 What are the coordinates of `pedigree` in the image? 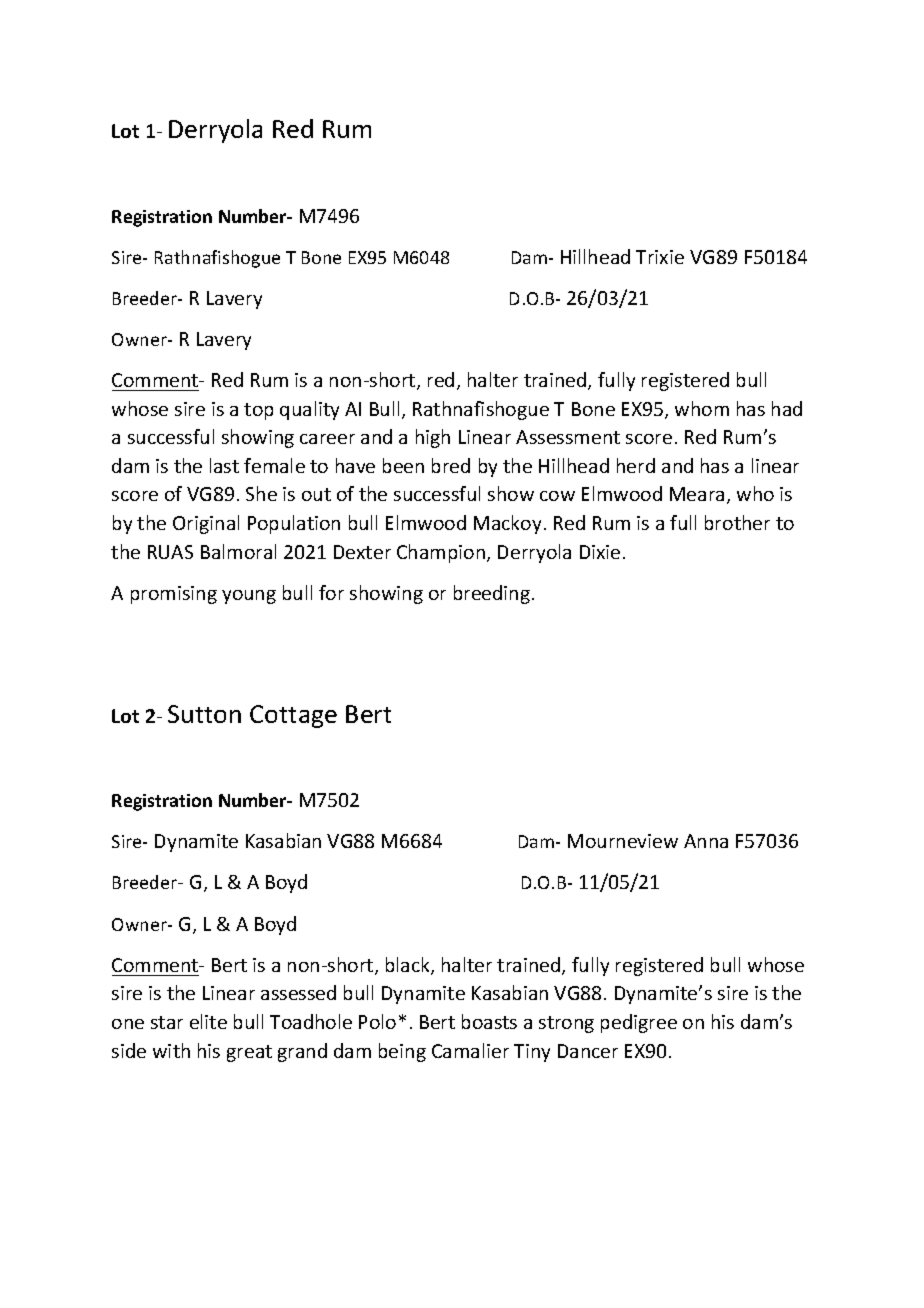 It's located at (639, 1023).
